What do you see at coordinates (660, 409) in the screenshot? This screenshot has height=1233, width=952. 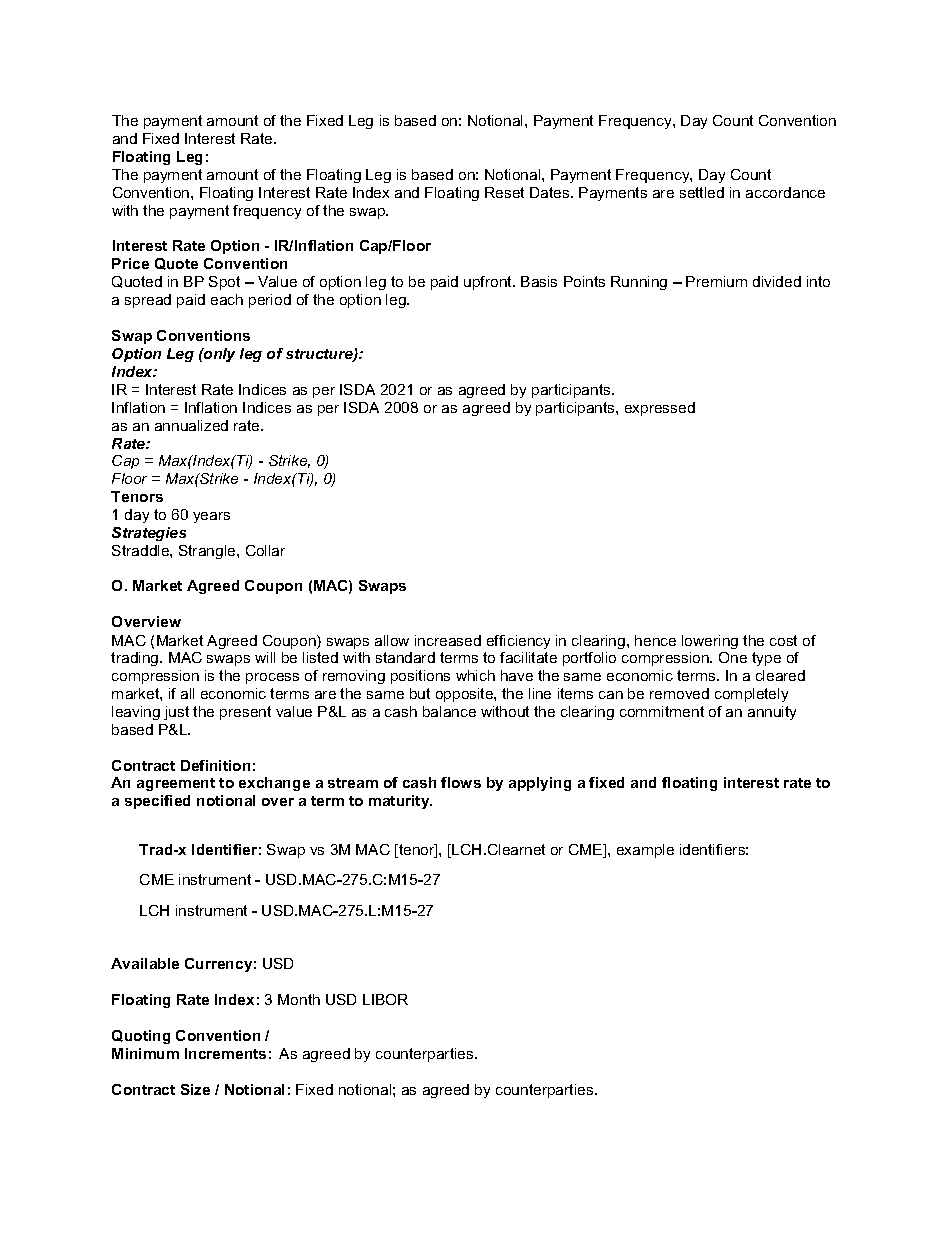 I see `expressed` at bounding box center [660, 409].
